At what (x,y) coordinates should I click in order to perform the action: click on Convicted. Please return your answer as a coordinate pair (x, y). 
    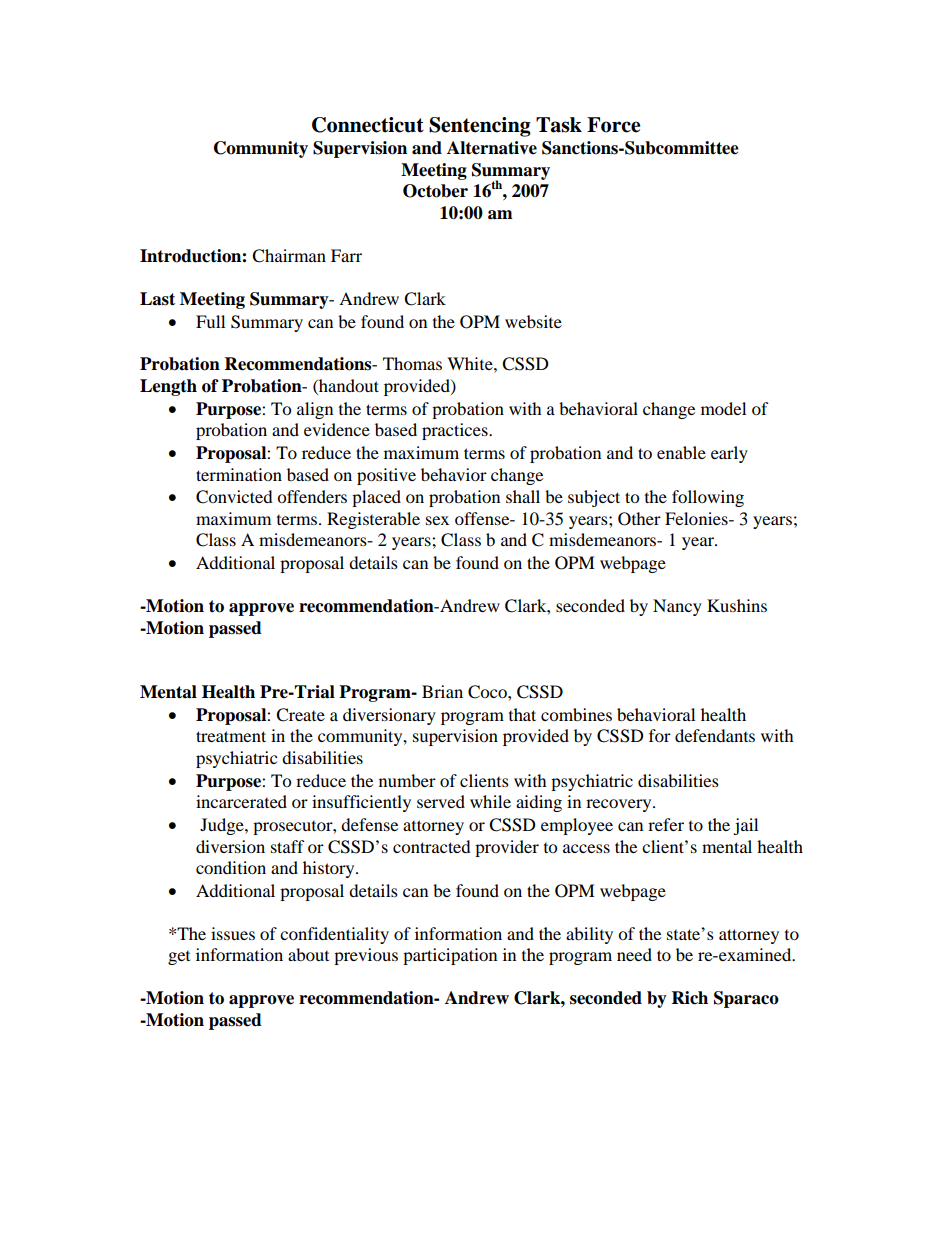
    Looking at the image, I should click on (234, 497).
